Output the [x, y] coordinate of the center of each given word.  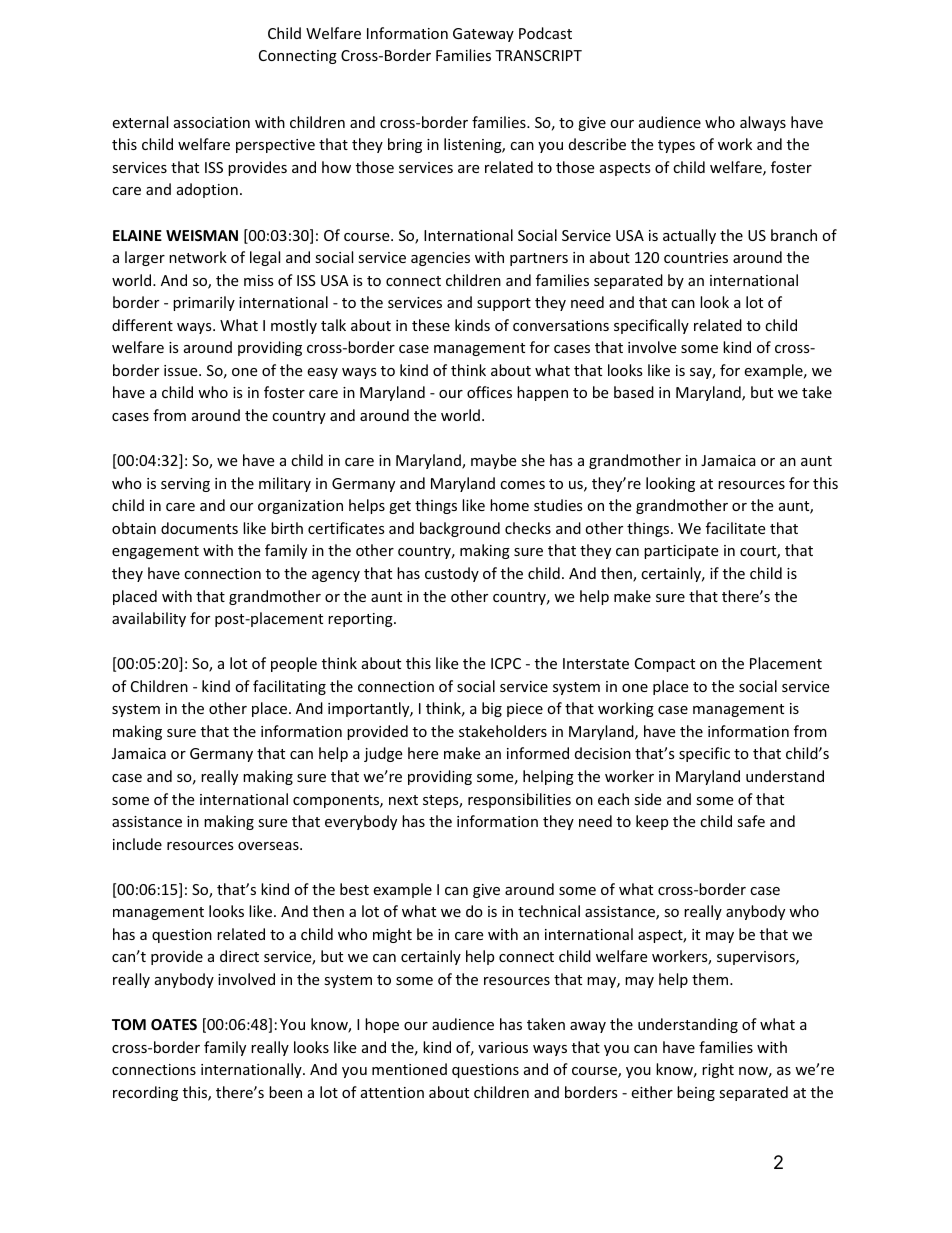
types [676, 146]
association [212, 122]
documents [199, 528]
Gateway [483, 35]
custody [452, 574]
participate [681, 552]
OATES [174, 1024]
